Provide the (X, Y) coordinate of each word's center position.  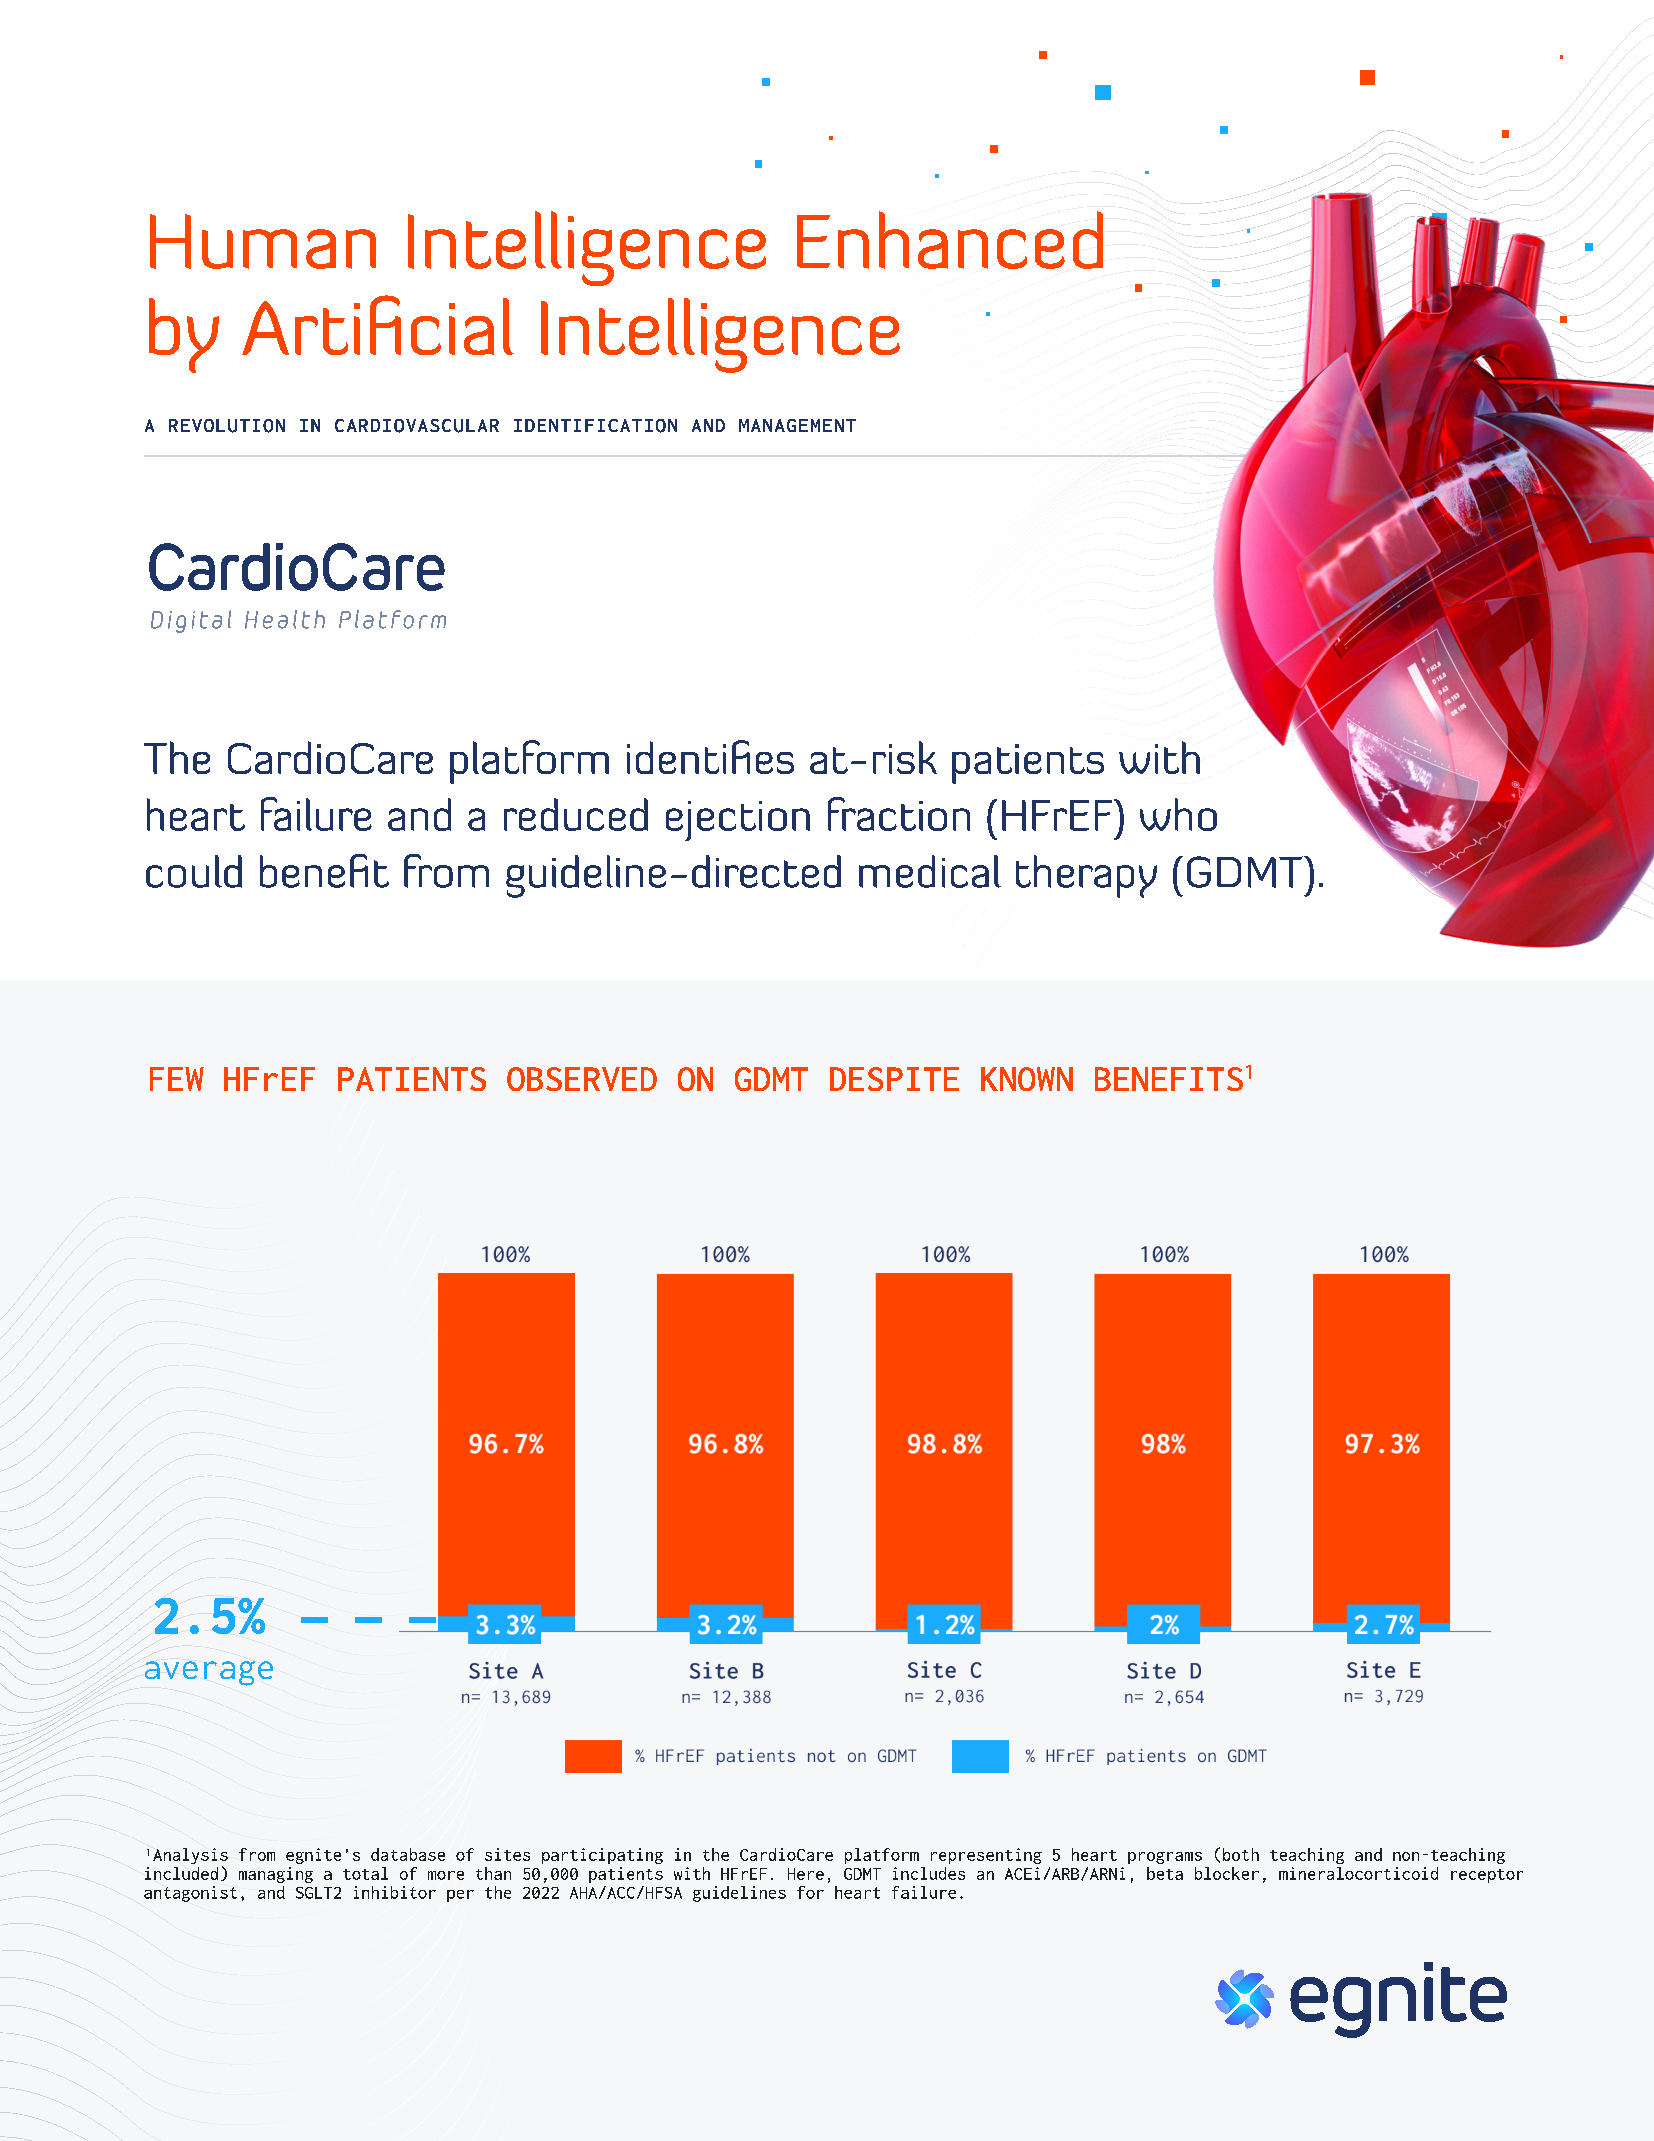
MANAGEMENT (797, 425)
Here (806, 1874)
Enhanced (950, 240)
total (365, 1873)
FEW (177, 1079)
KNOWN (1027, 1079)
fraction (899, 814)
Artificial (378, 325)
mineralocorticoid (1358, 1873)
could (194, 871)
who (1178, 814)
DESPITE (894, 1079)
